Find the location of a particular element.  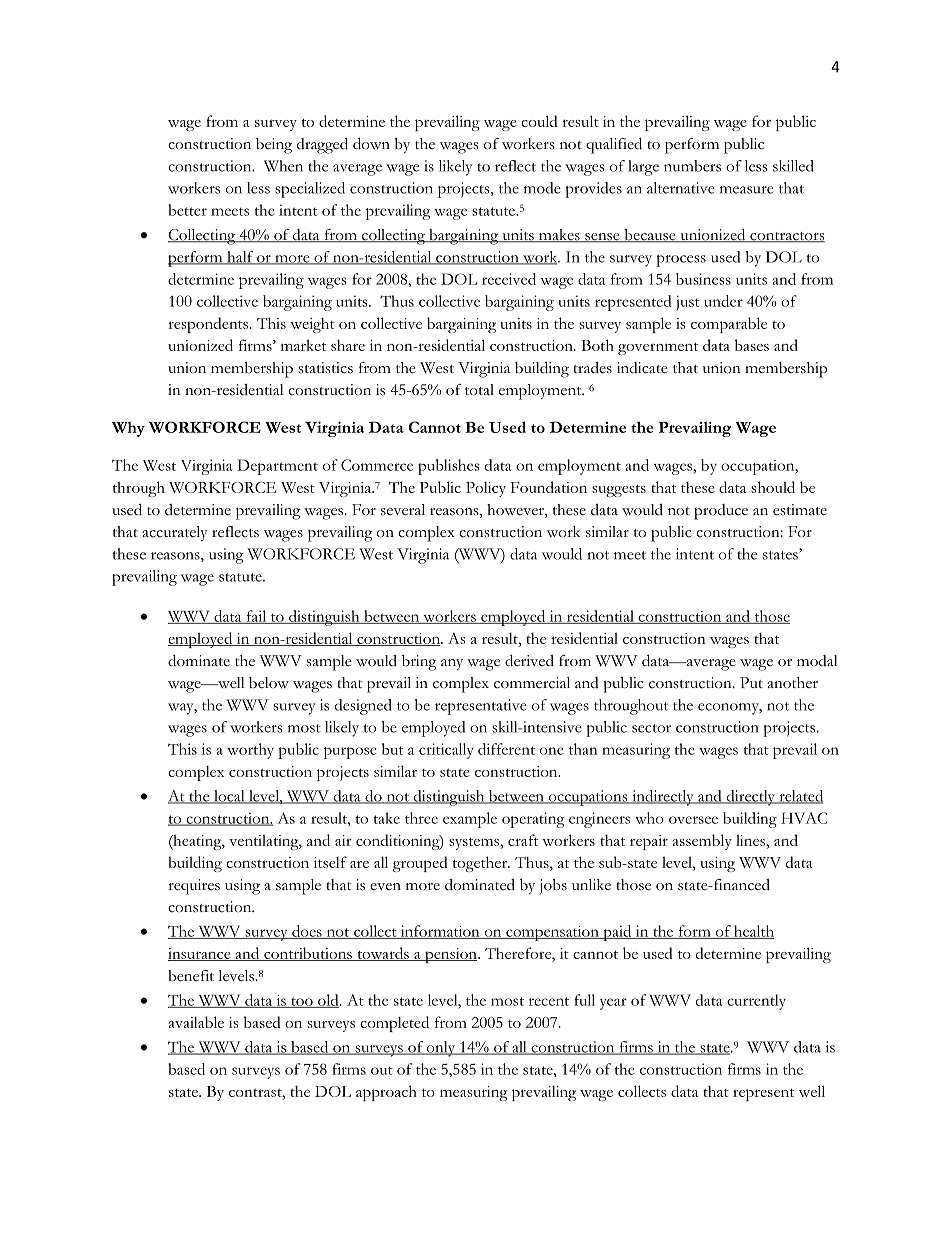

worthy is located at coordinates (250, 751).
